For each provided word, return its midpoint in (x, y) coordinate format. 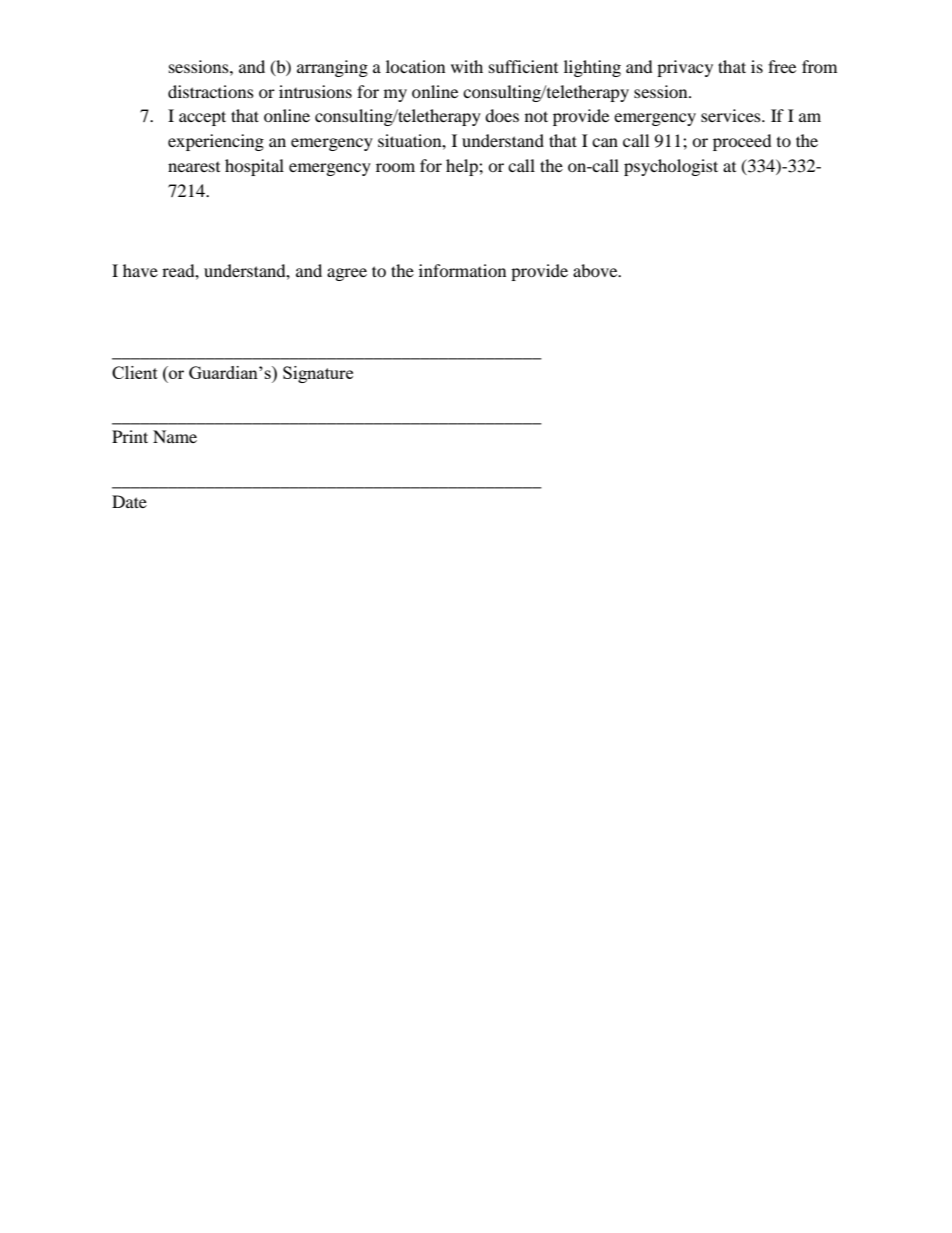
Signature (318, 374)
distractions (211, 91)
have (140, 270)
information (462, 270)
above (596, 270)
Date (129, 501)
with (467, 66)
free (782, 66)
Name (175, 436)
